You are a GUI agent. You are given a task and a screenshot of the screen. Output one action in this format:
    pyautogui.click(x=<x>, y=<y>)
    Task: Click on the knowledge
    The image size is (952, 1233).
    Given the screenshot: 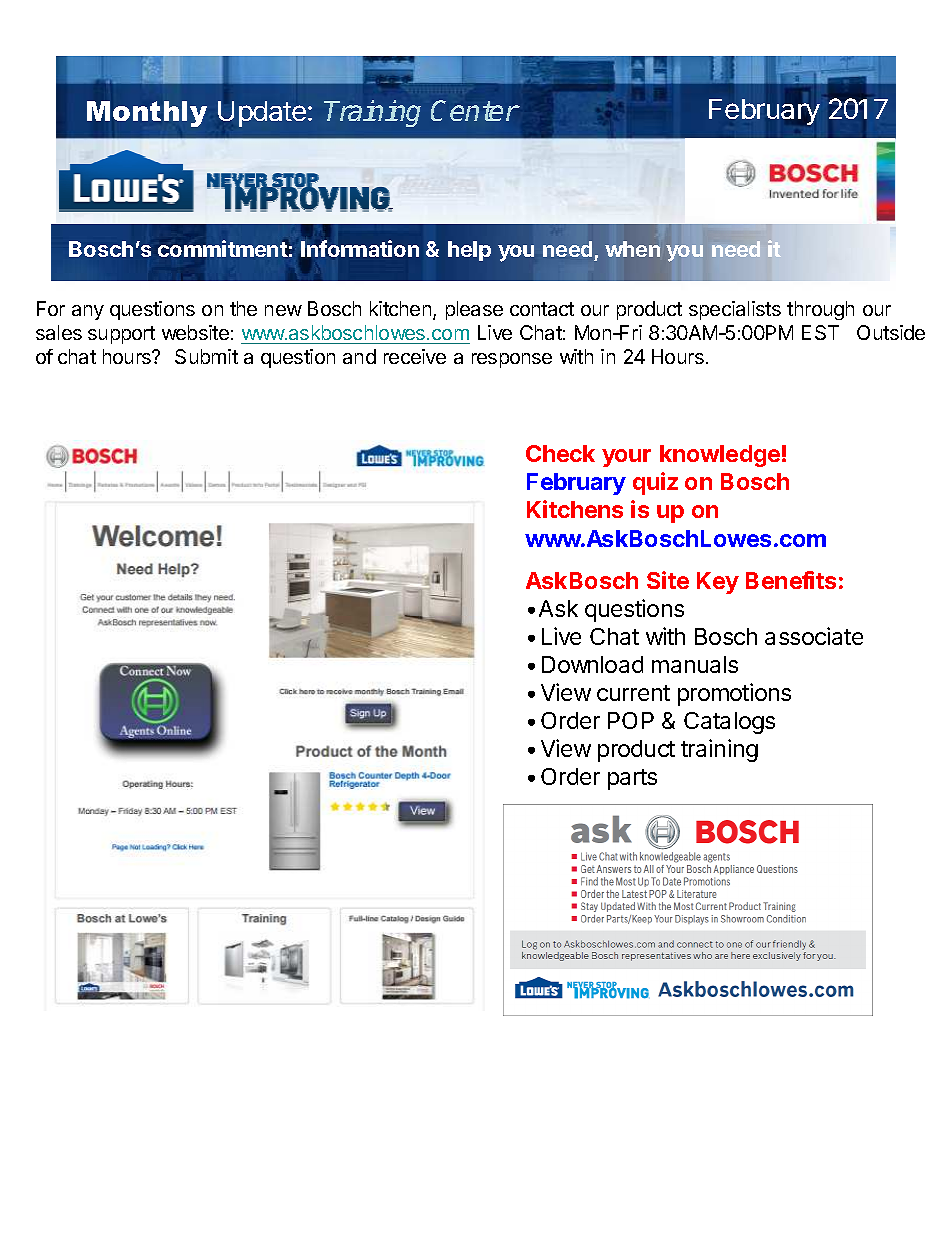 What is the action you would take?
    pyautogui.click(x=720, y=456)
